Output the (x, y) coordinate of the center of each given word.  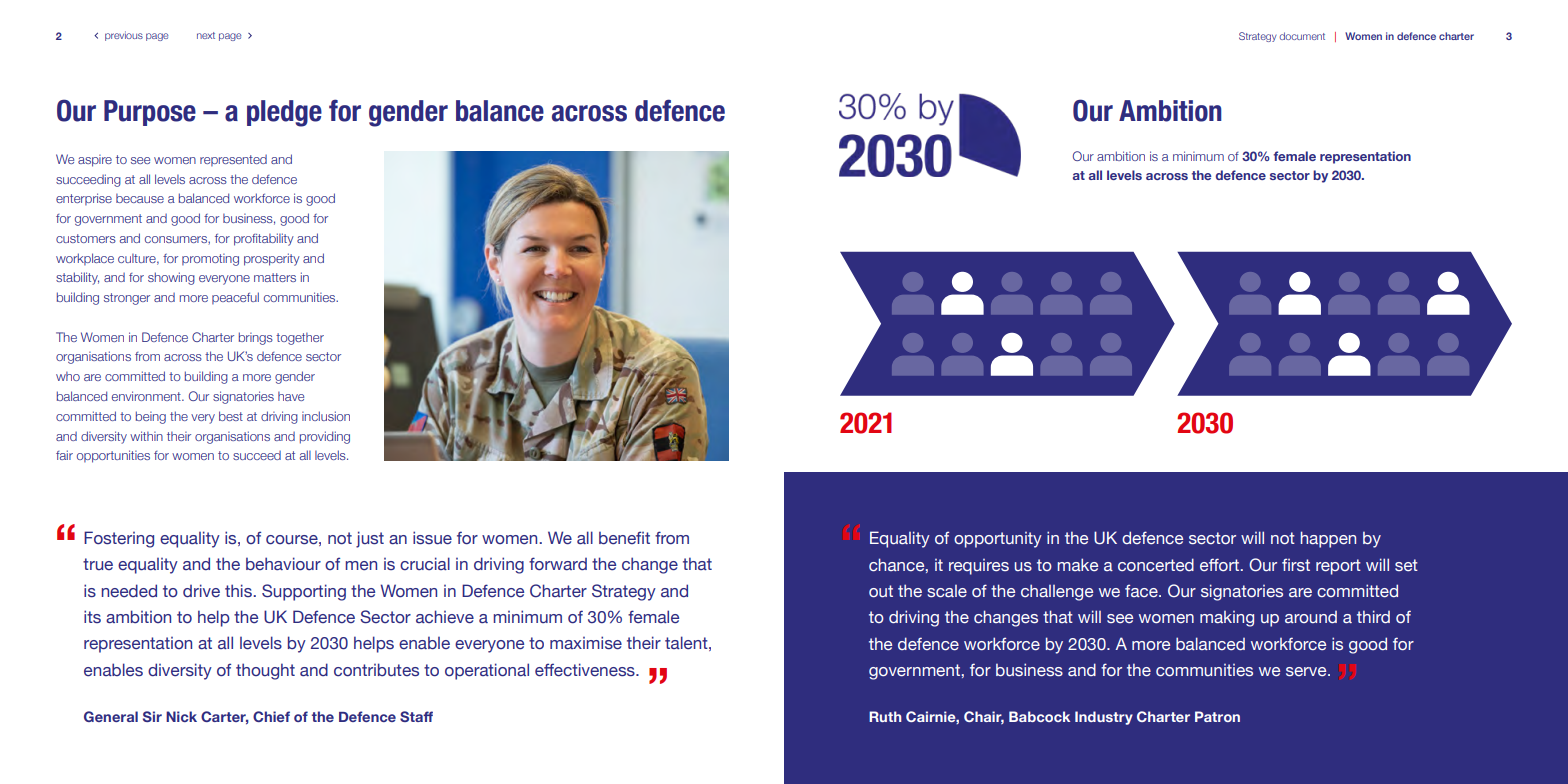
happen (1328, 539)
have (291, 396)
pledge (284, 113)
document (1302, 36)
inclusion (326, 416)
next (206, 35)
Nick (181, 716)
